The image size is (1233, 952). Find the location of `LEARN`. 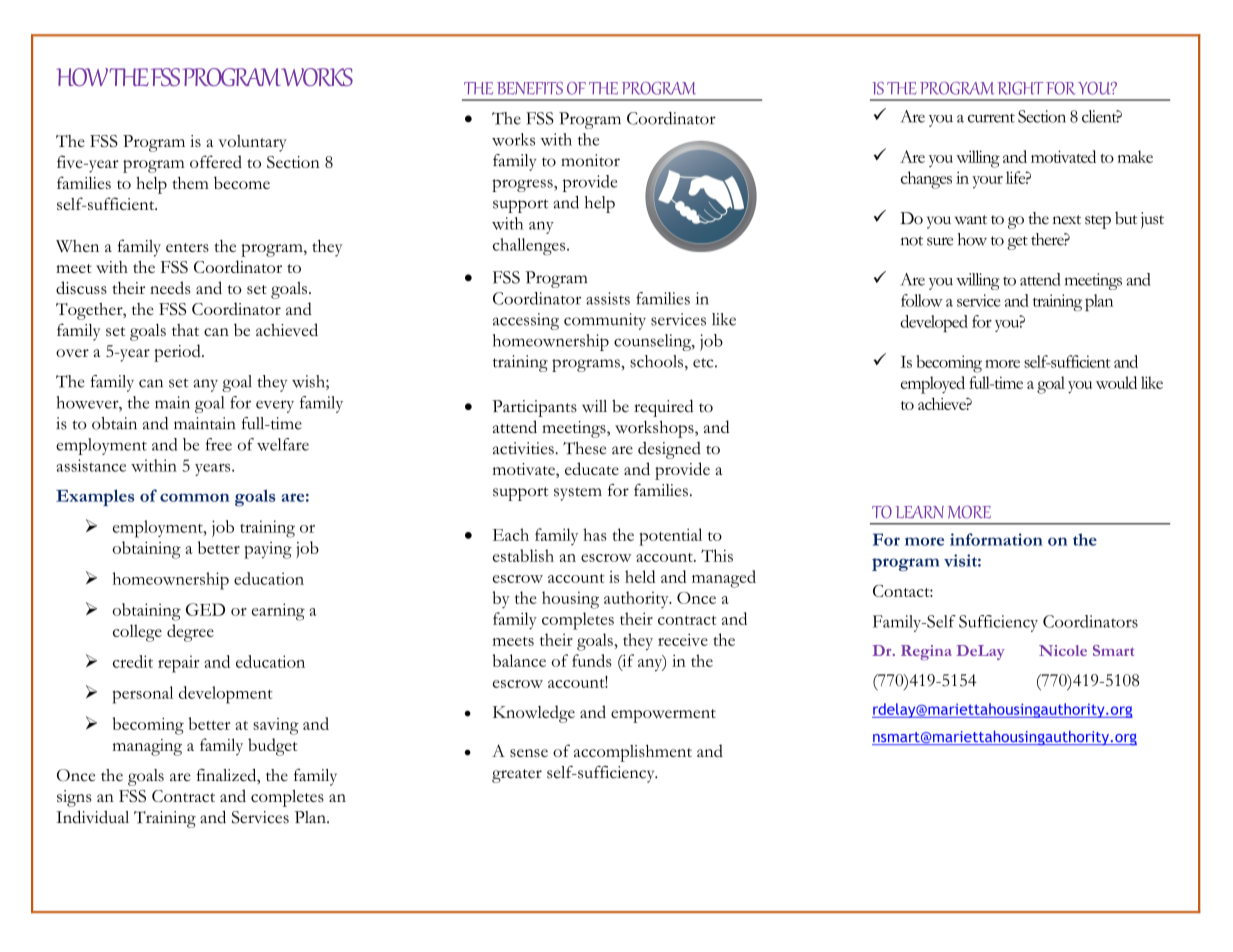

LEARN is located at coordinates (920, 512).
